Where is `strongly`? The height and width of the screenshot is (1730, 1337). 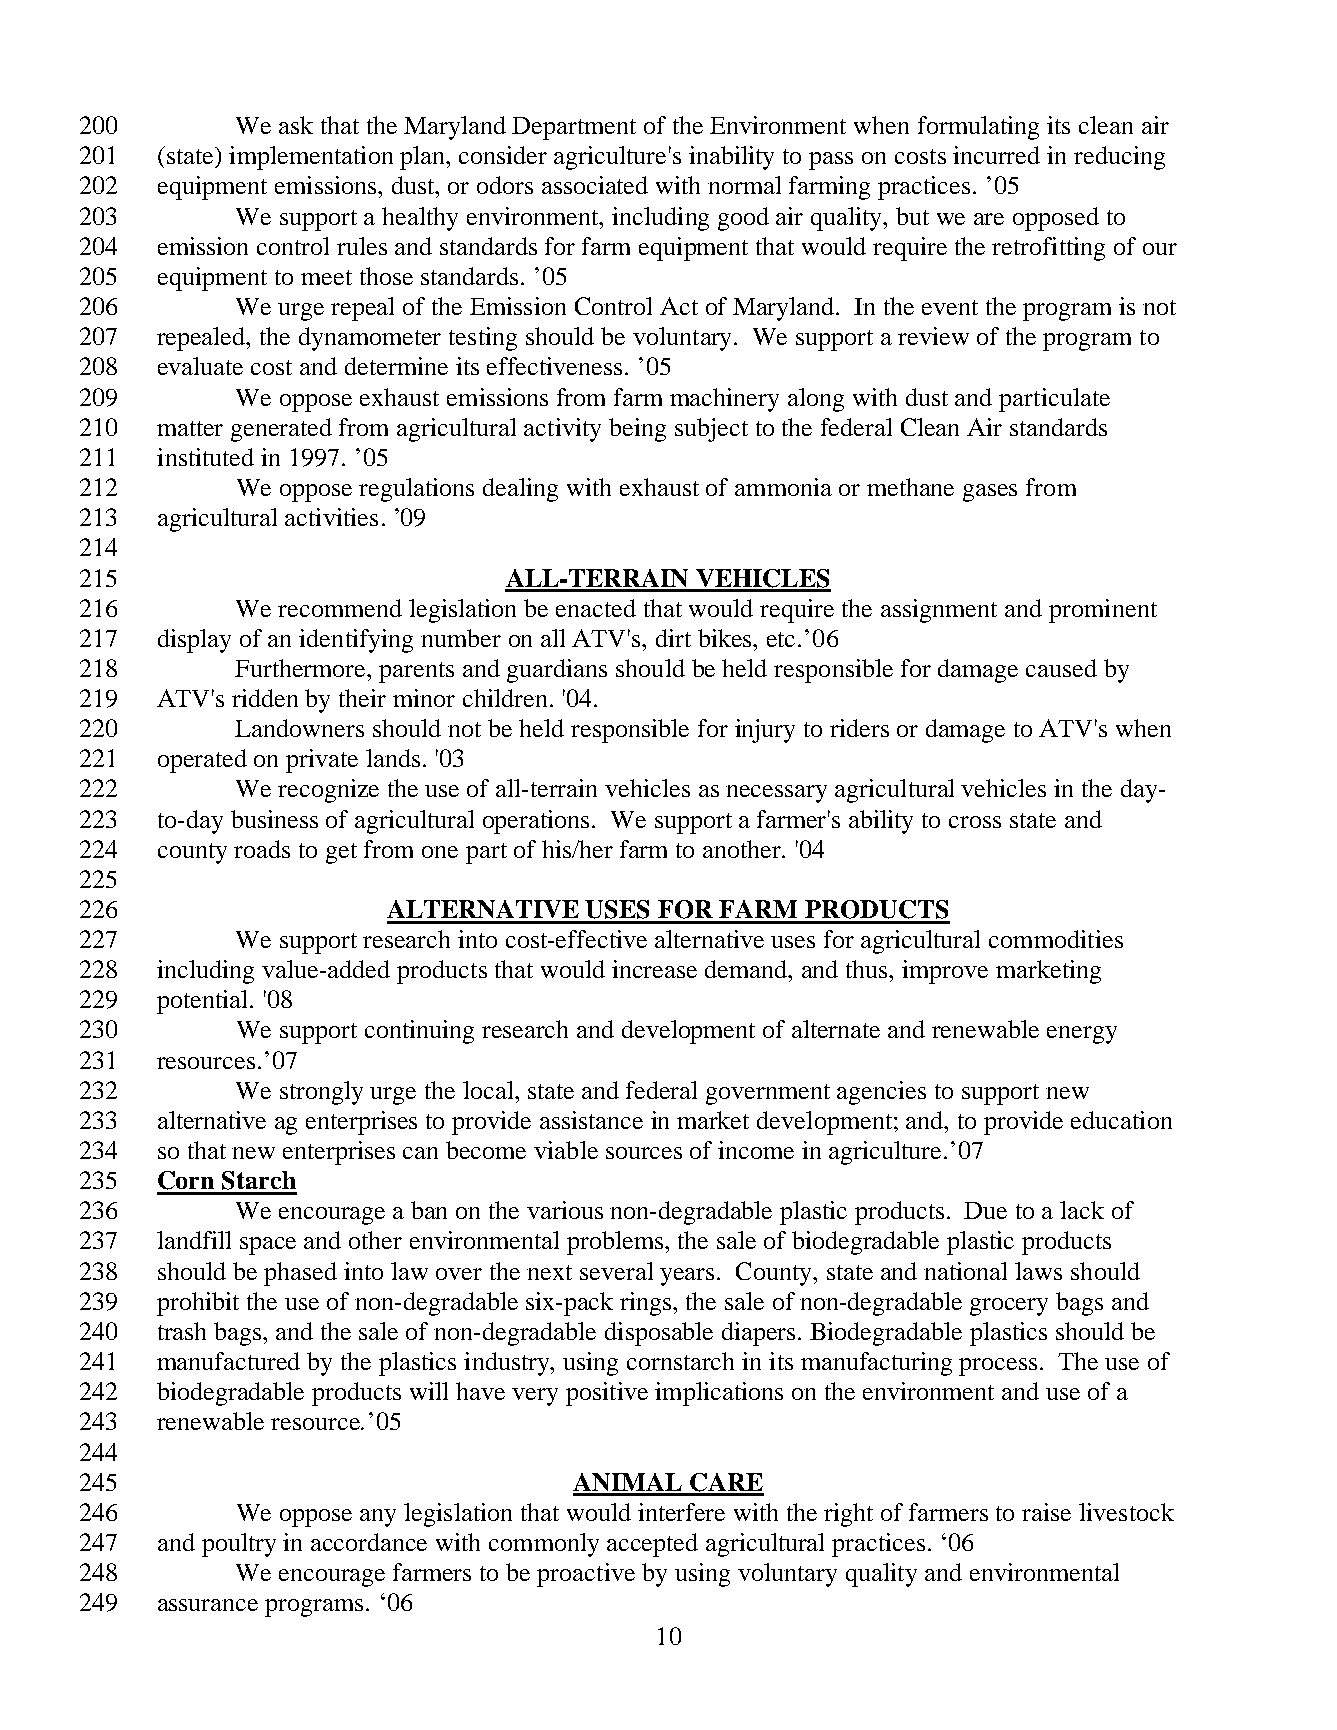
strongly is located at coordinates (321, 1093).
